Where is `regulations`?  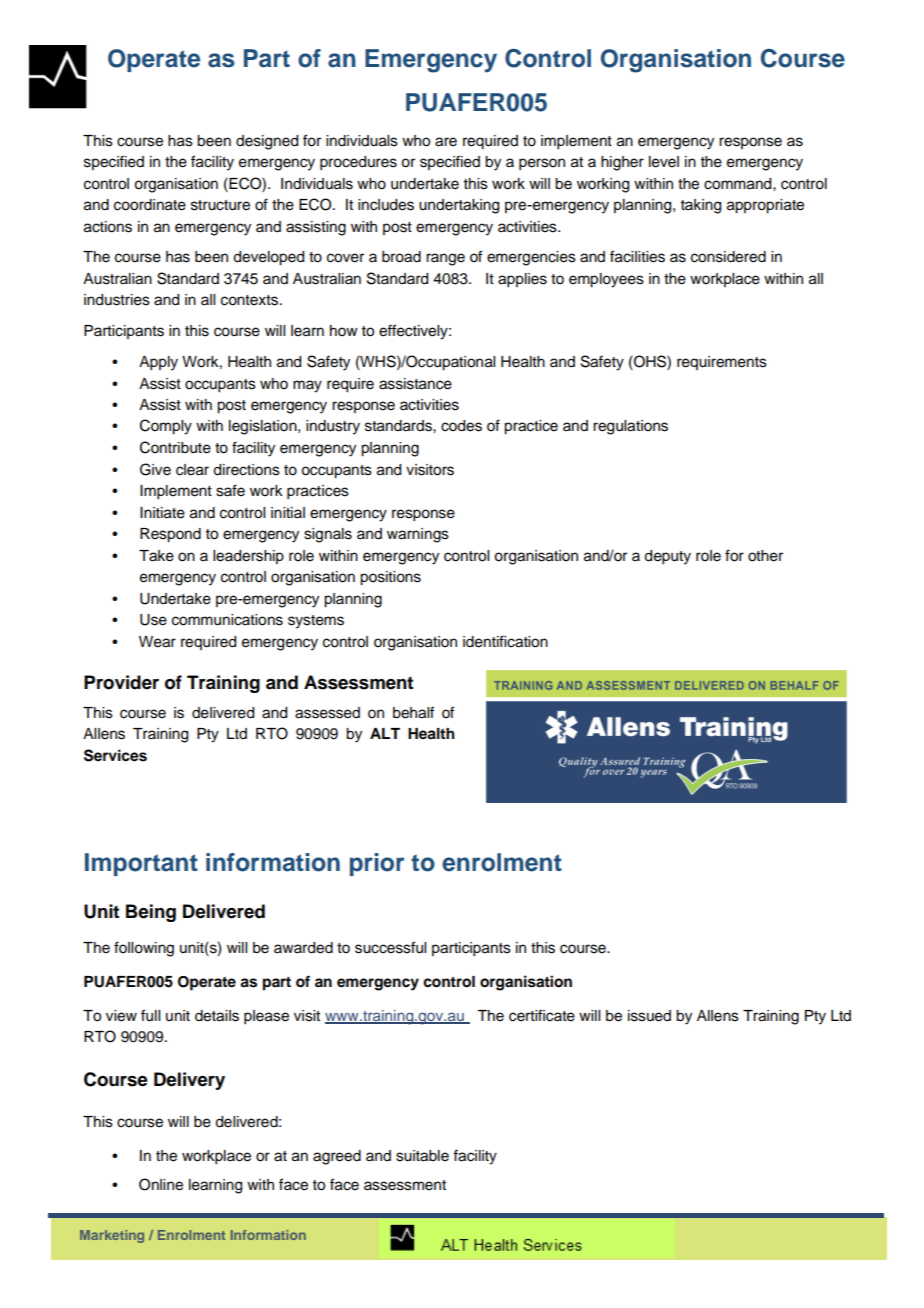 regulations is located at coordinates (630, 427).
